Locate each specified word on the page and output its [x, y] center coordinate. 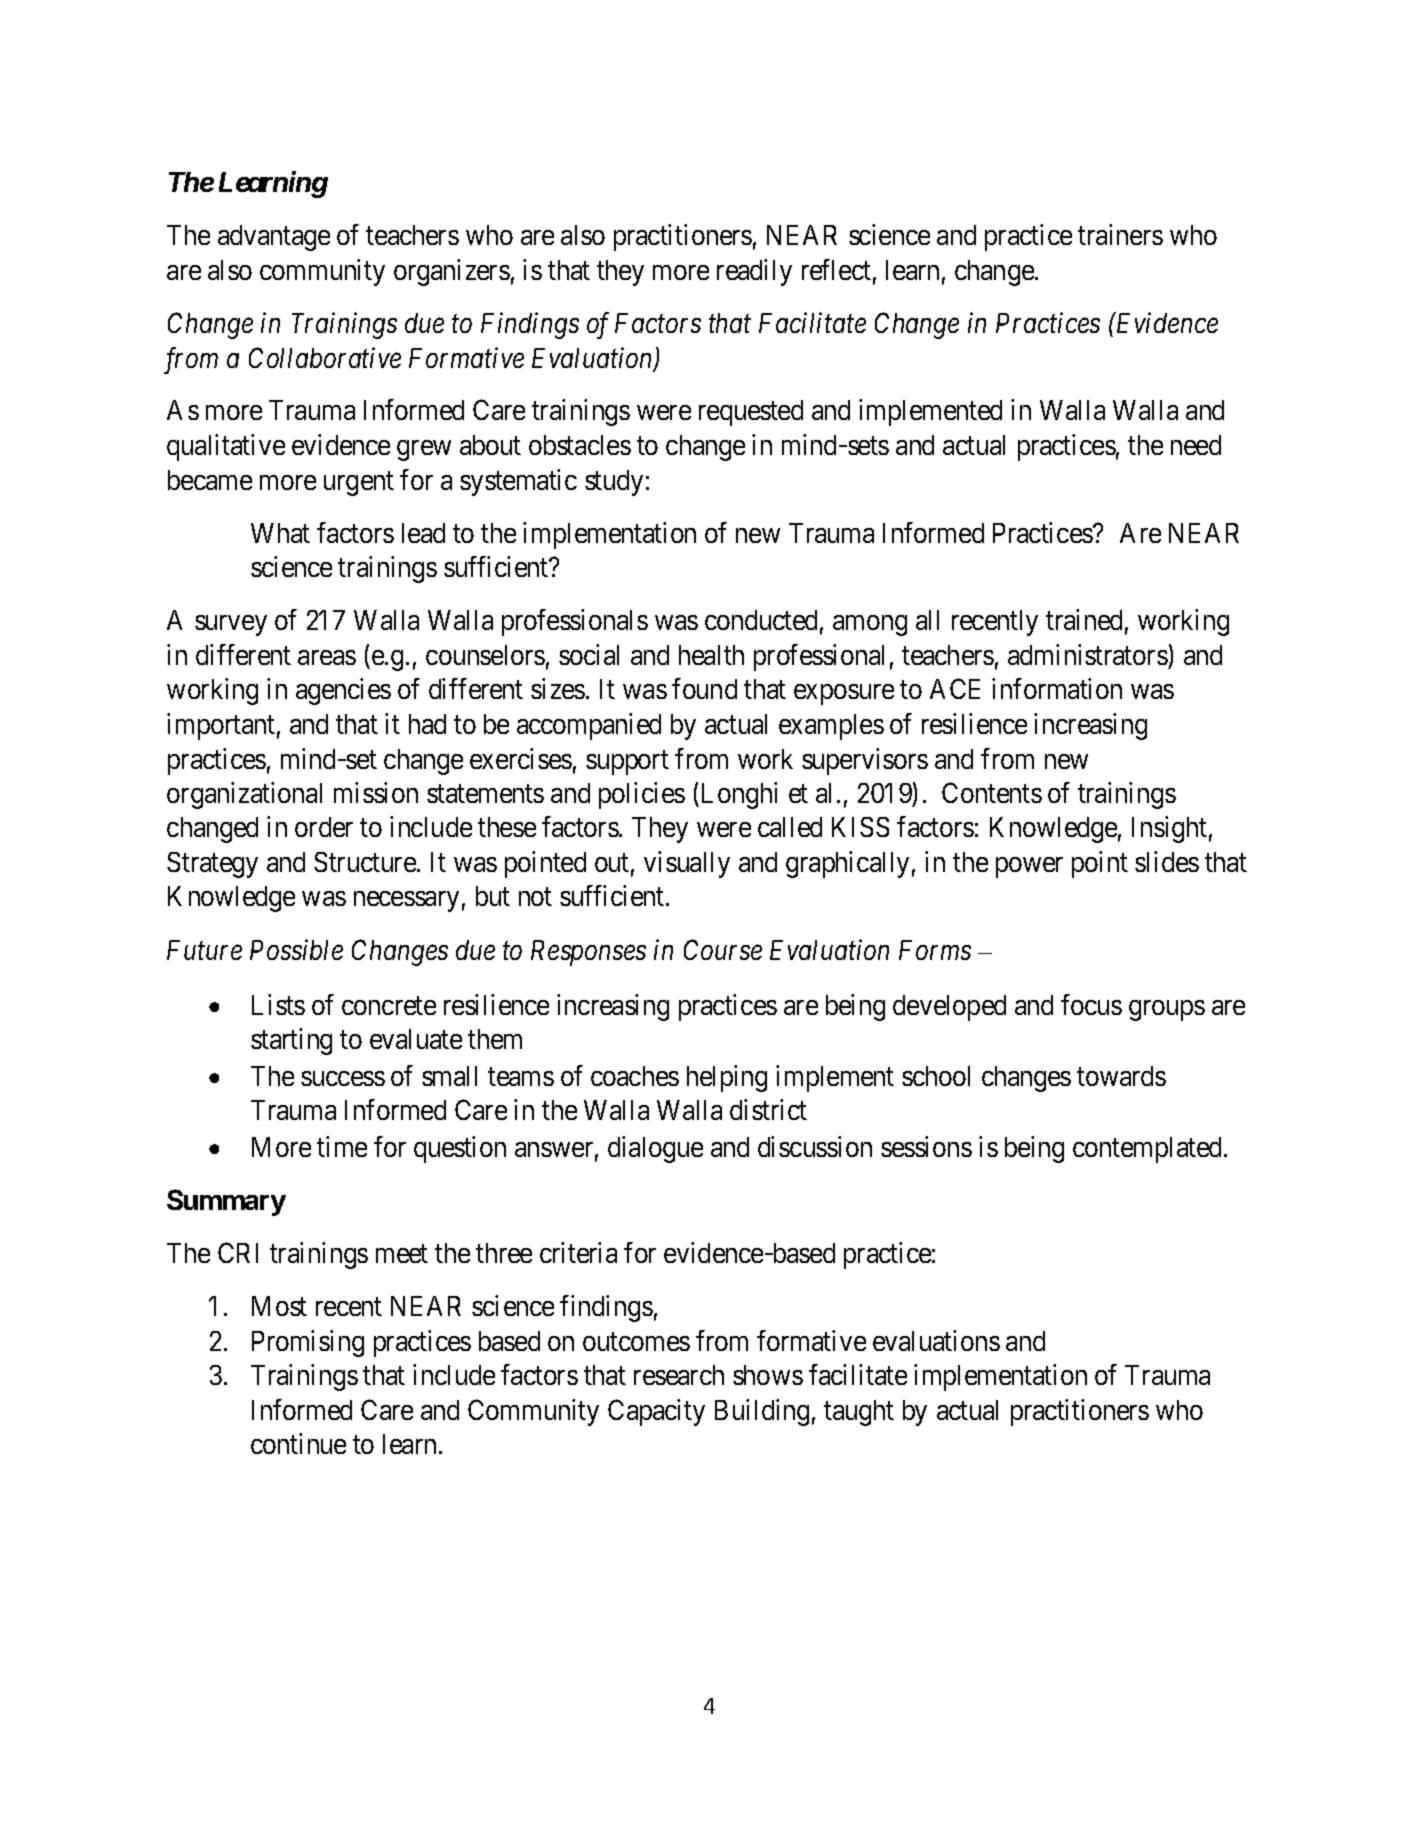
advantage [274, 238]
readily [754, 272]
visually [687, 864]
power [1029, 867]
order [324, 827]
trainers [1120, 234]
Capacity [656, 1412]
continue [298, 1443]
